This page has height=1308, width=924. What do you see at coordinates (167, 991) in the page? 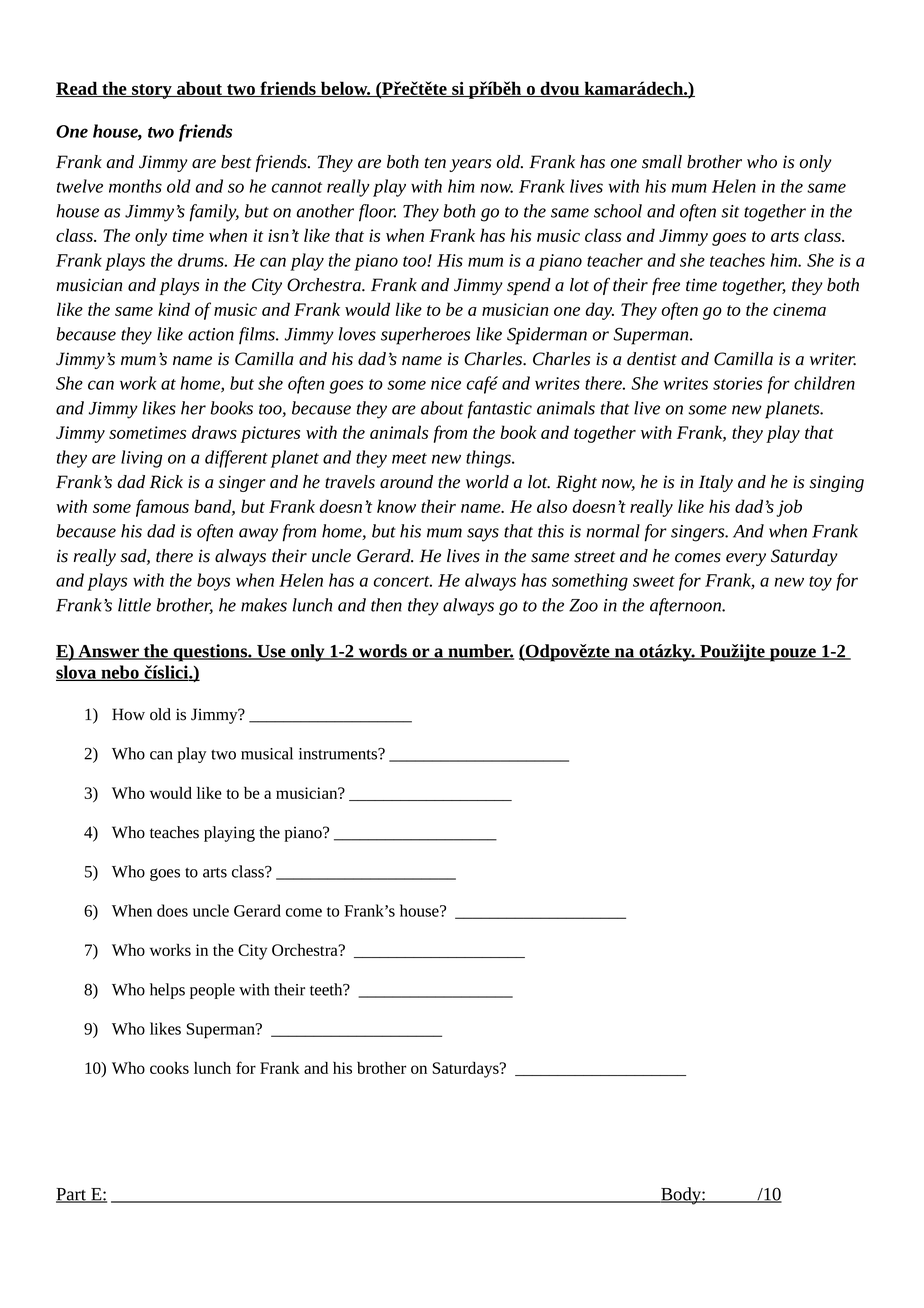
I see `helps` at bounding box center [167, 991].
